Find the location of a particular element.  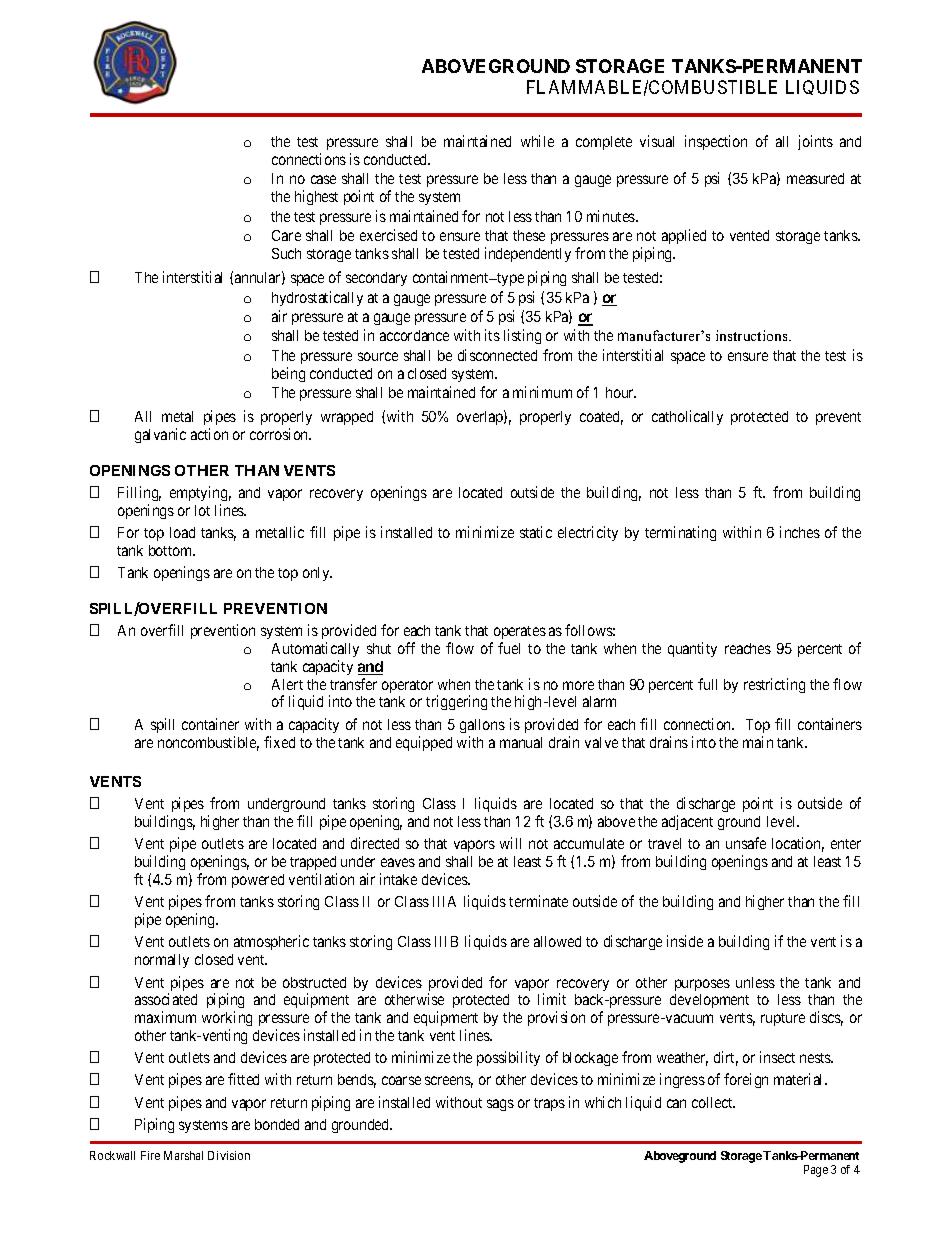

operates is located at coordinates (520, 632).
